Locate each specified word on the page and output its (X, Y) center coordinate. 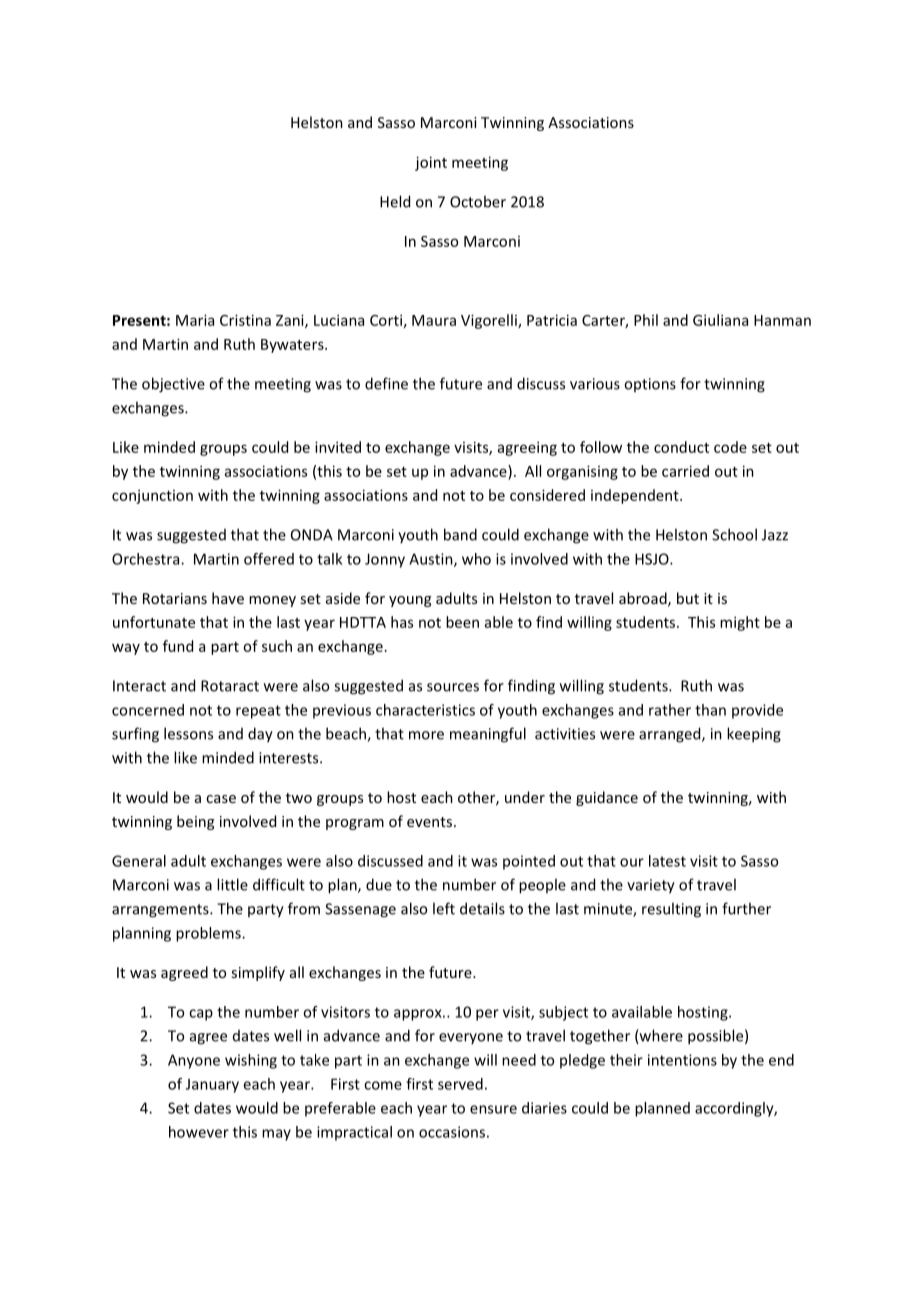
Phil (646, 320)
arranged (671, 735)
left (444, 908)
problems (209, 934)
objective (173, 385)
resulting (671, 910)
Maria (195, 320)
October (478, 201)
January (212, 1085)
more (426, 735)
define (386, 383)
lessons (188, 733)
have (228, 598)
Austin (432, 560)
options (650, 385)
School (734, 534)
